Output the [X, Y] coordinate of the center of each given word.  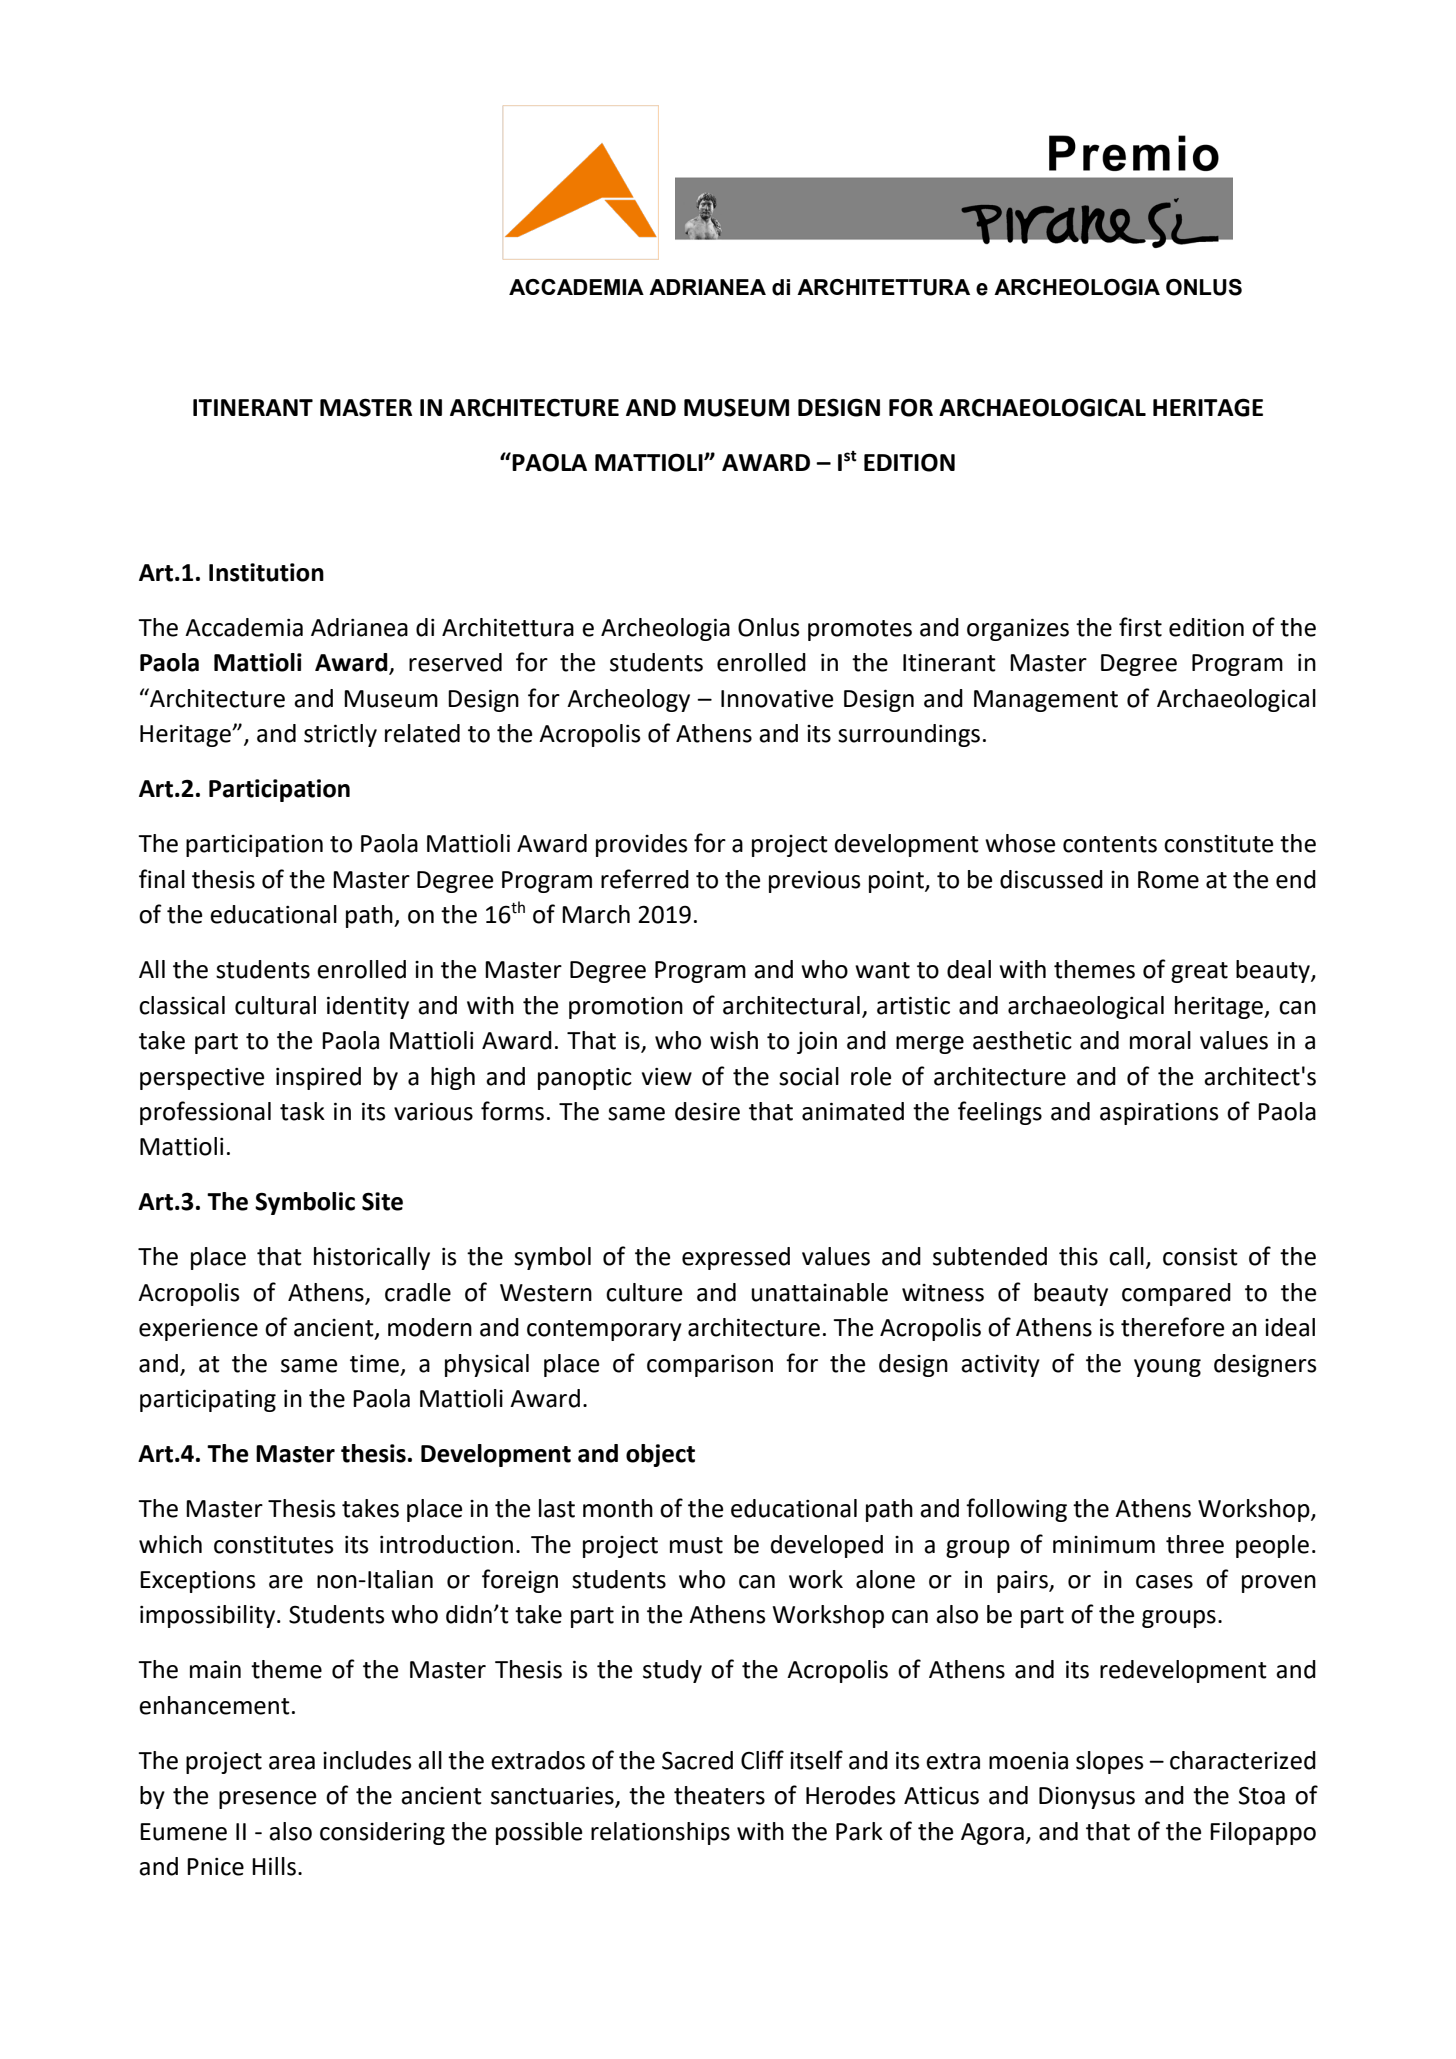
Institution [266, 572]
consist [1200, 1256]
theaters [719, 1795]
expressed [736, 1258]
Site [382, 1201]
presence [267, 1800]
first [1140, 627]
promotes [860, 630]
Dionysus [1087, 1798]
